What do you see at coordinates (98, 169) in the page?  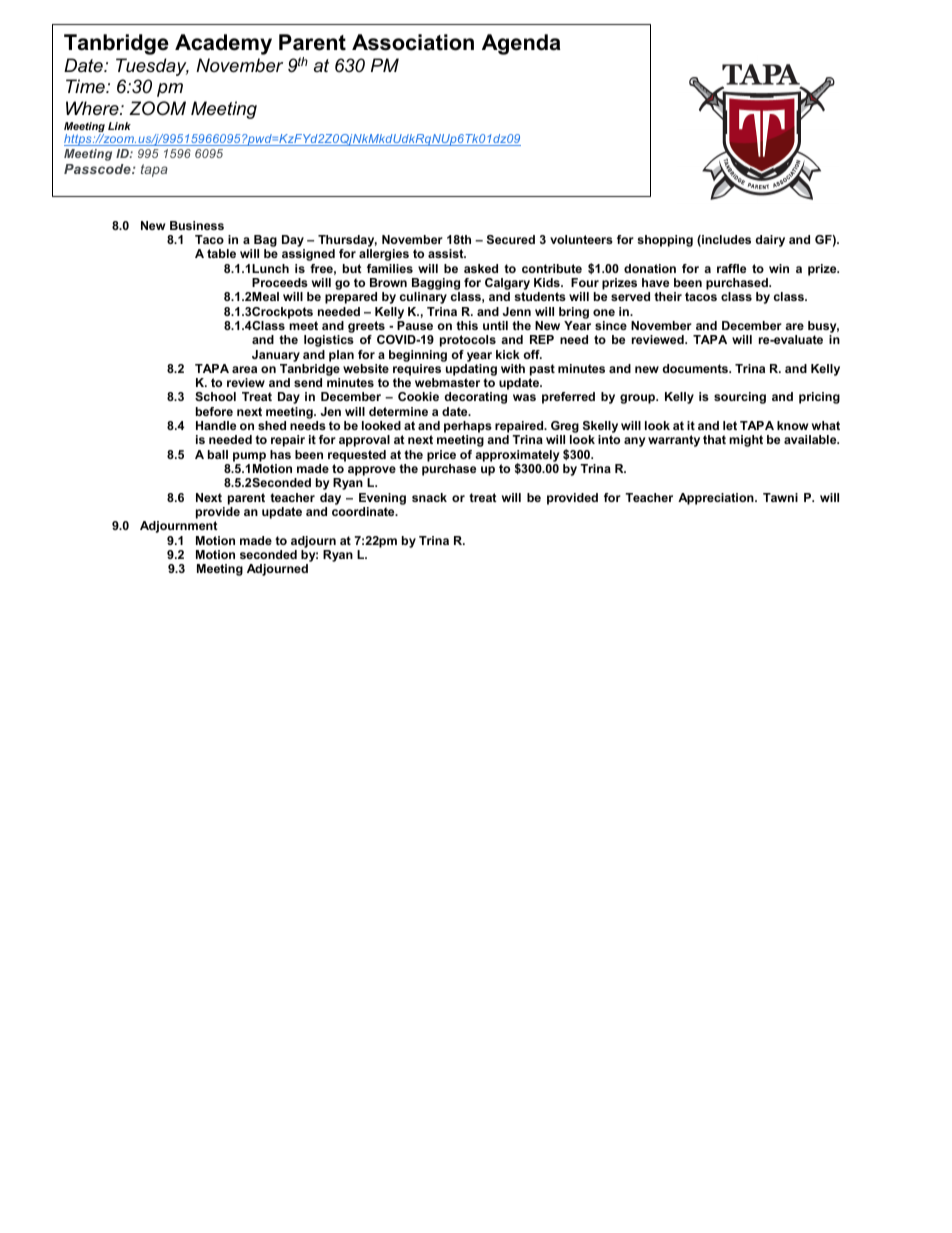 I see `Passcode` at bounding box center [98, 169].
